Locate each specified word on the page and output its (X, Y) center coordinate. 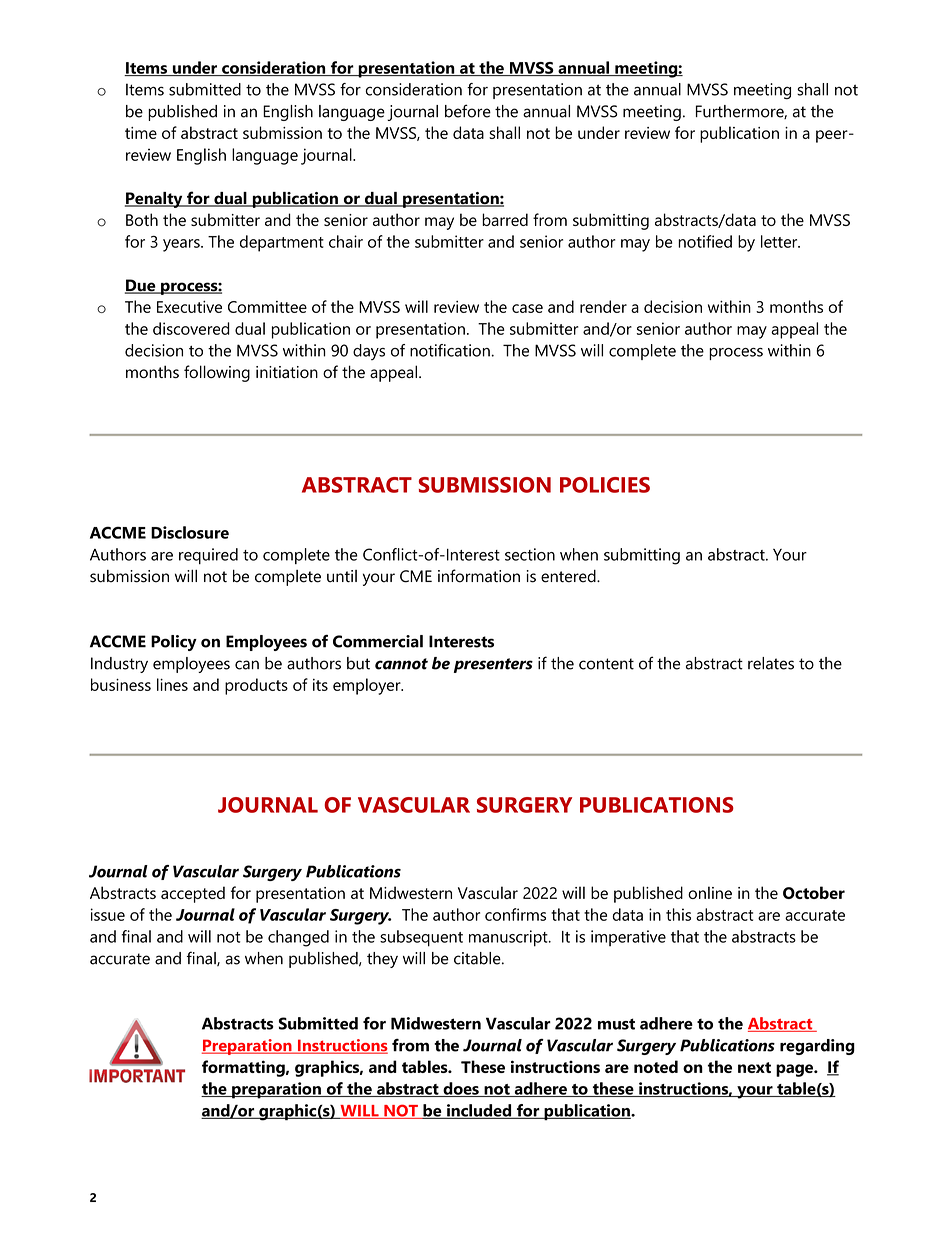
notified (705, 241)
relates (771, 663)
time (141, 133)
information (479, 576)
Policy (174, 643)
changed (298, 938)
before (468, 111)
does (461, 1089)
